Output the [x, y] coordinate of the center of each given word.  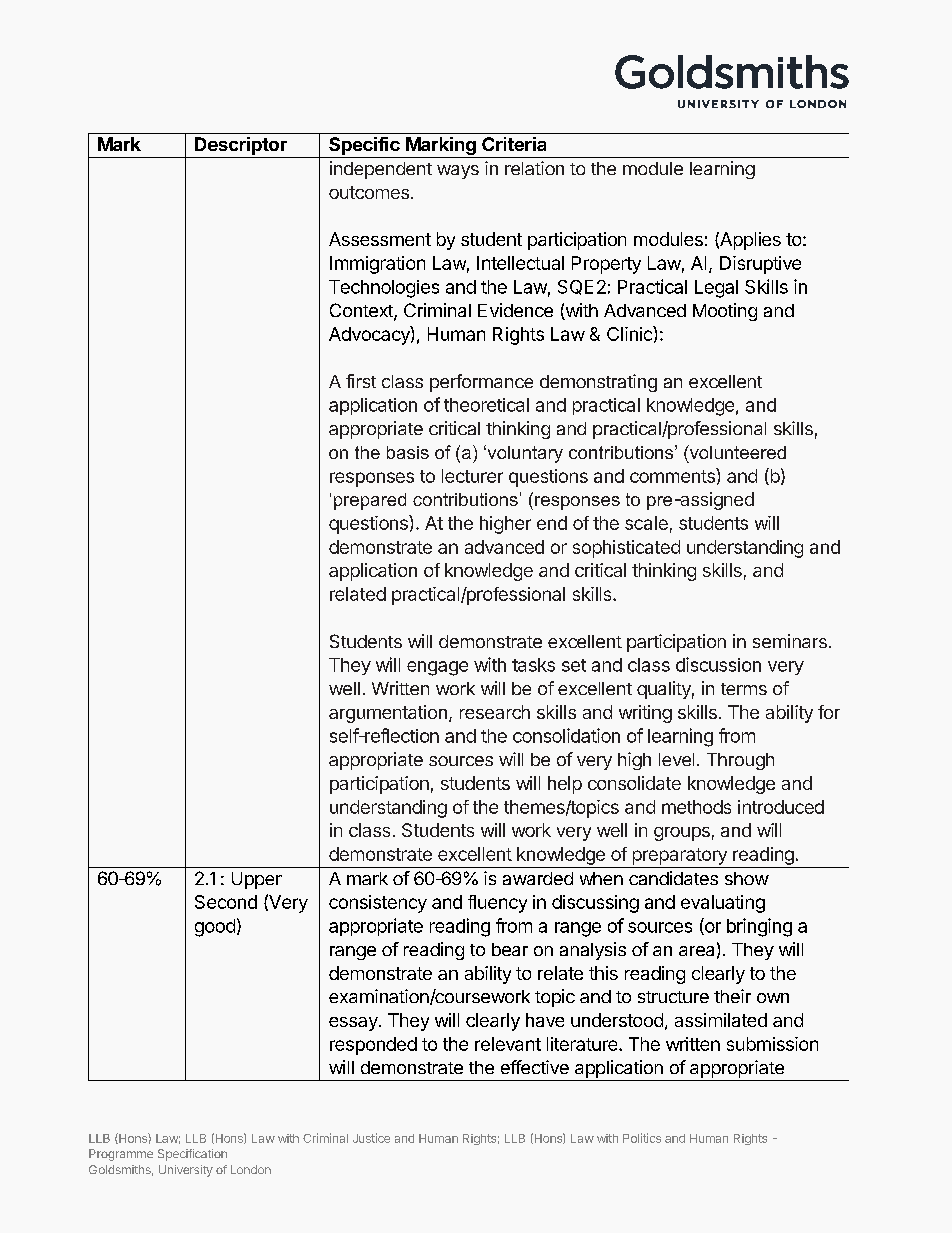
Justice [371, 1138]
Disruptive [760, 265]
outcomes [369, 192]
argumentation [388, 714]
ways [458, 172]
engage [437, 668]
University [186, 1171]
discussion [718, 664]
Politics [642, 1138]
